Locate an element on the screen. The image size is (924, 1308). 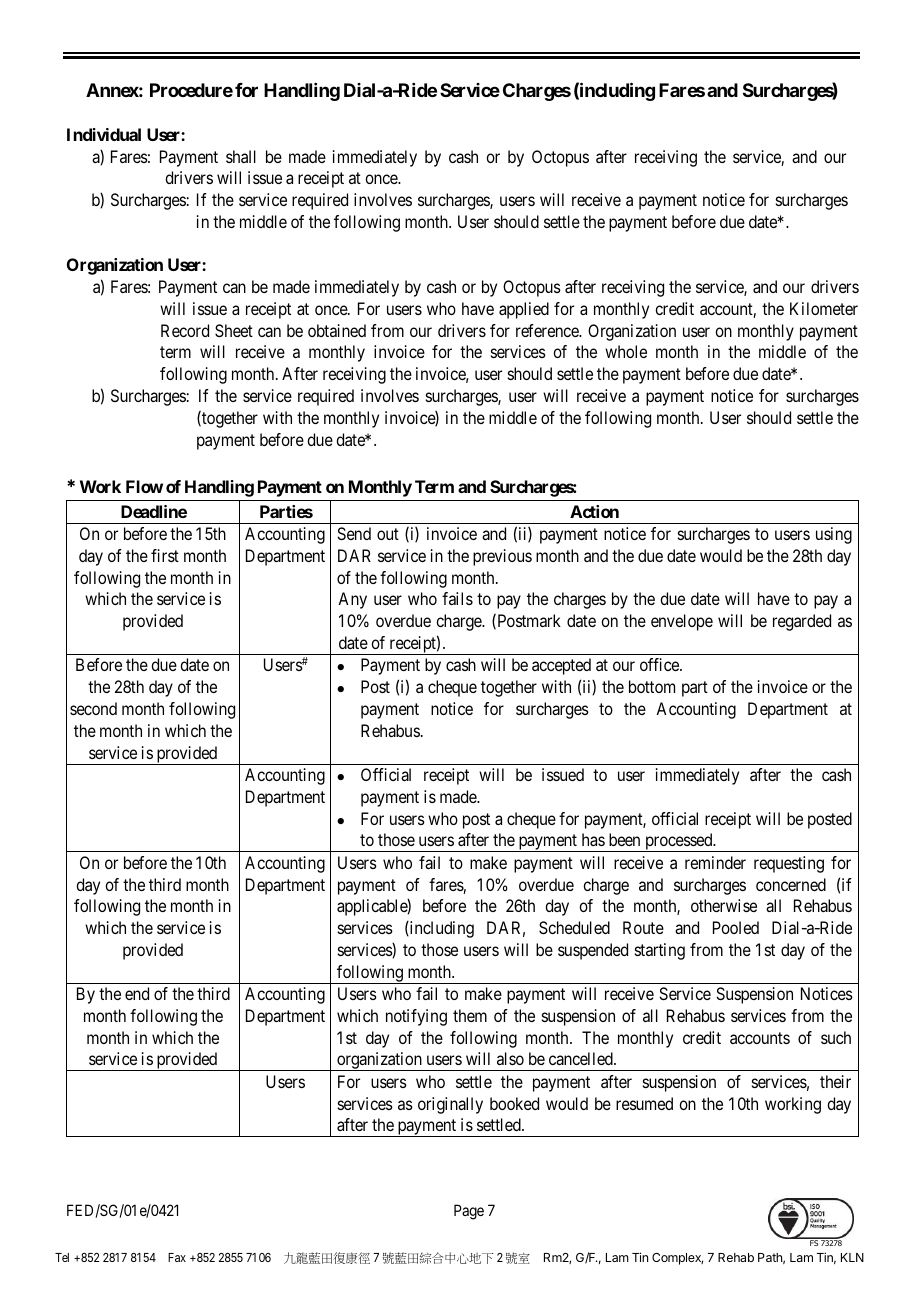
accepted is located at coordinates (561, 666).
